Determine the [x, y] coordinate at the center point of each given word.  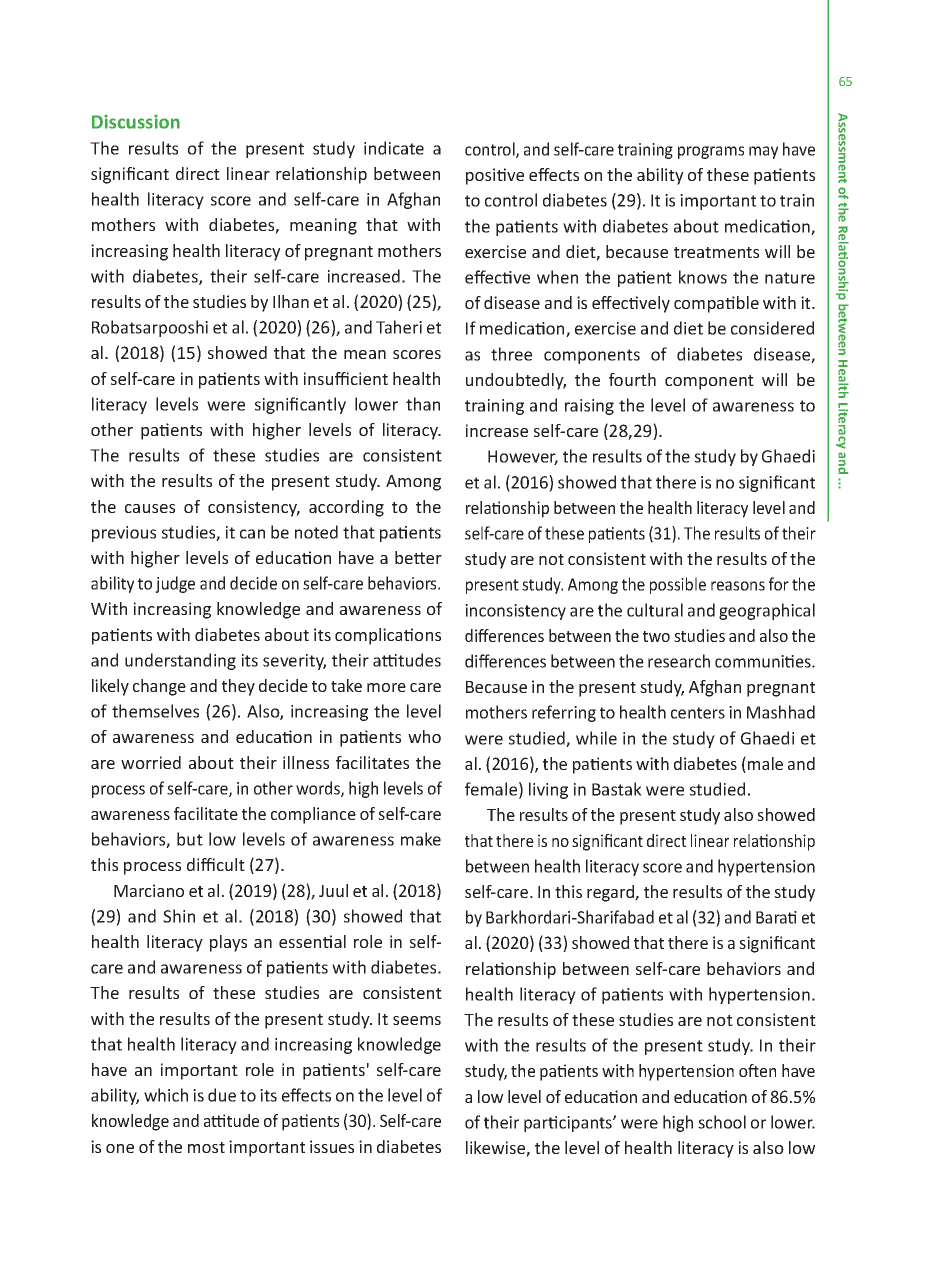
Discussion [136, 122]
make [421, 839]
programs [711, 152]
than [423, 404]
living [548, 790]
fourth [632, 379]
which [166, 1095]
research [679, 661]
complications [388, 636]
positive [495, 176]
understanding [180, 661]
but [190, 839]
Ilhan [291, 301]
